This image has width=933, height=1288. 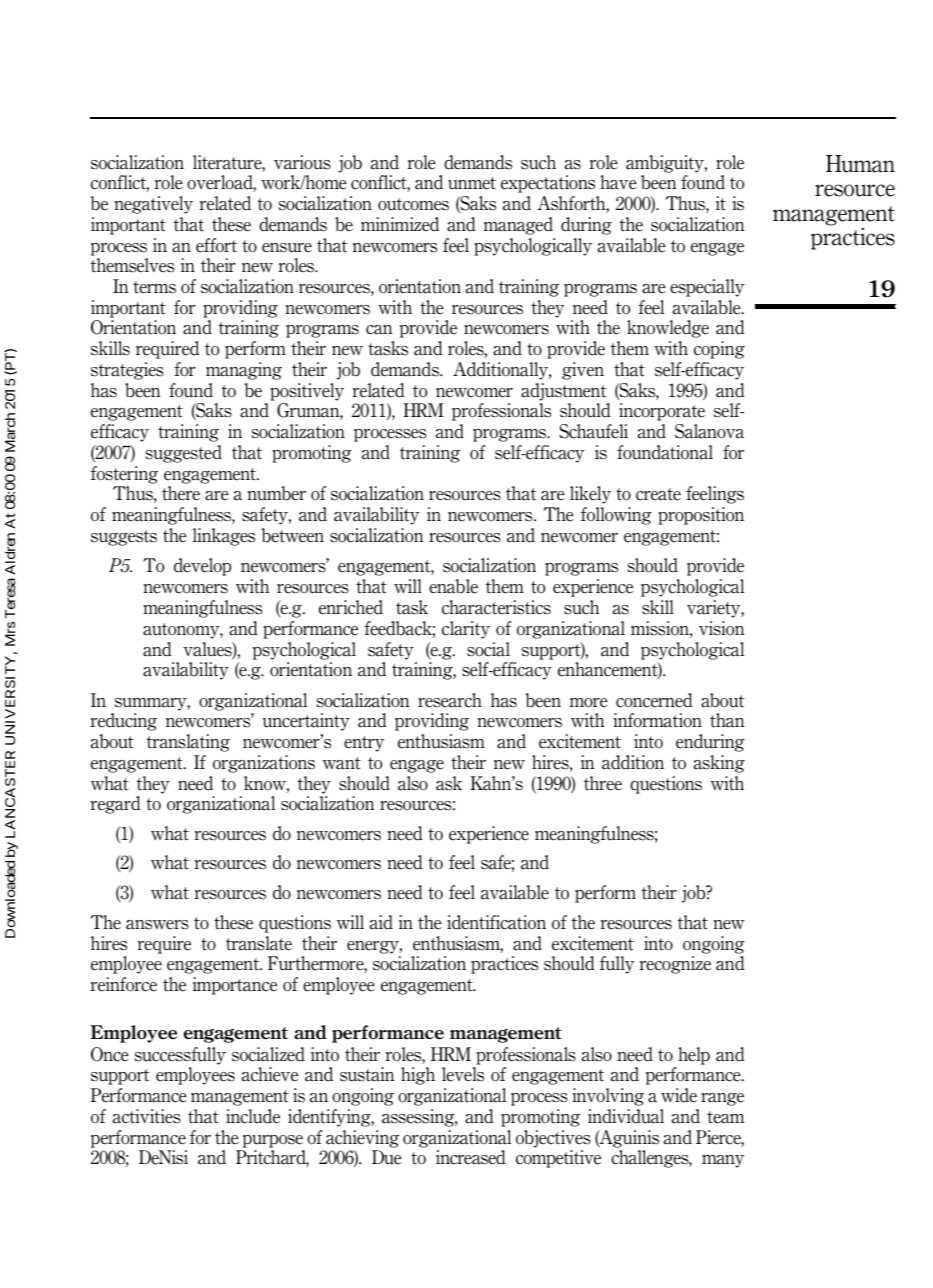 What do you see at coordinates (472, 183) in the image?
I see `unmet` at bounding box center [472, 183].
